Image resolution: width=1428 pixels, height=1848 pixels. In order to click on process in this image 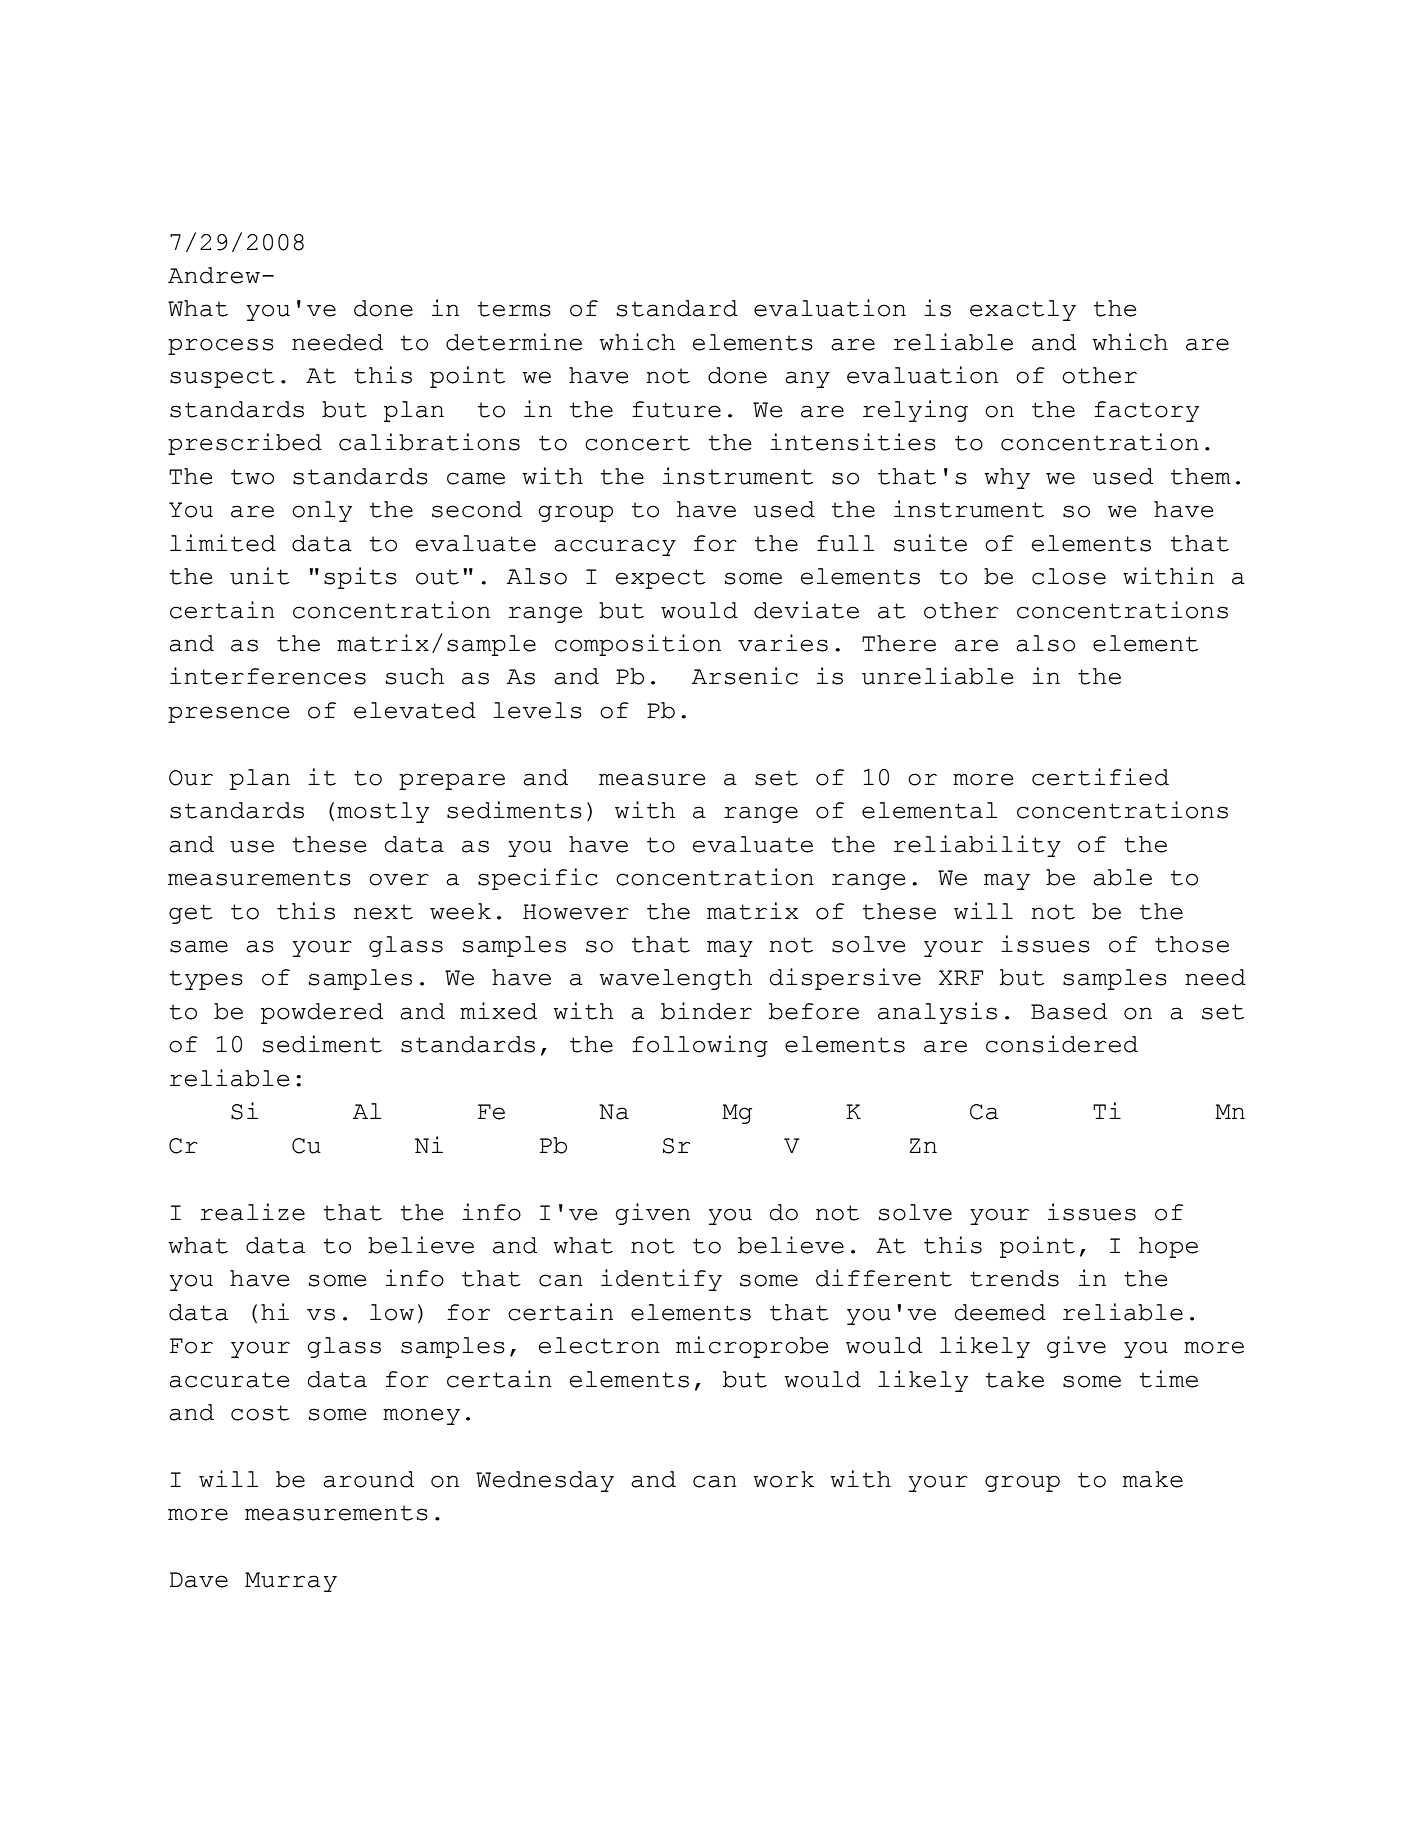, I will do `click(221, 346)`.
